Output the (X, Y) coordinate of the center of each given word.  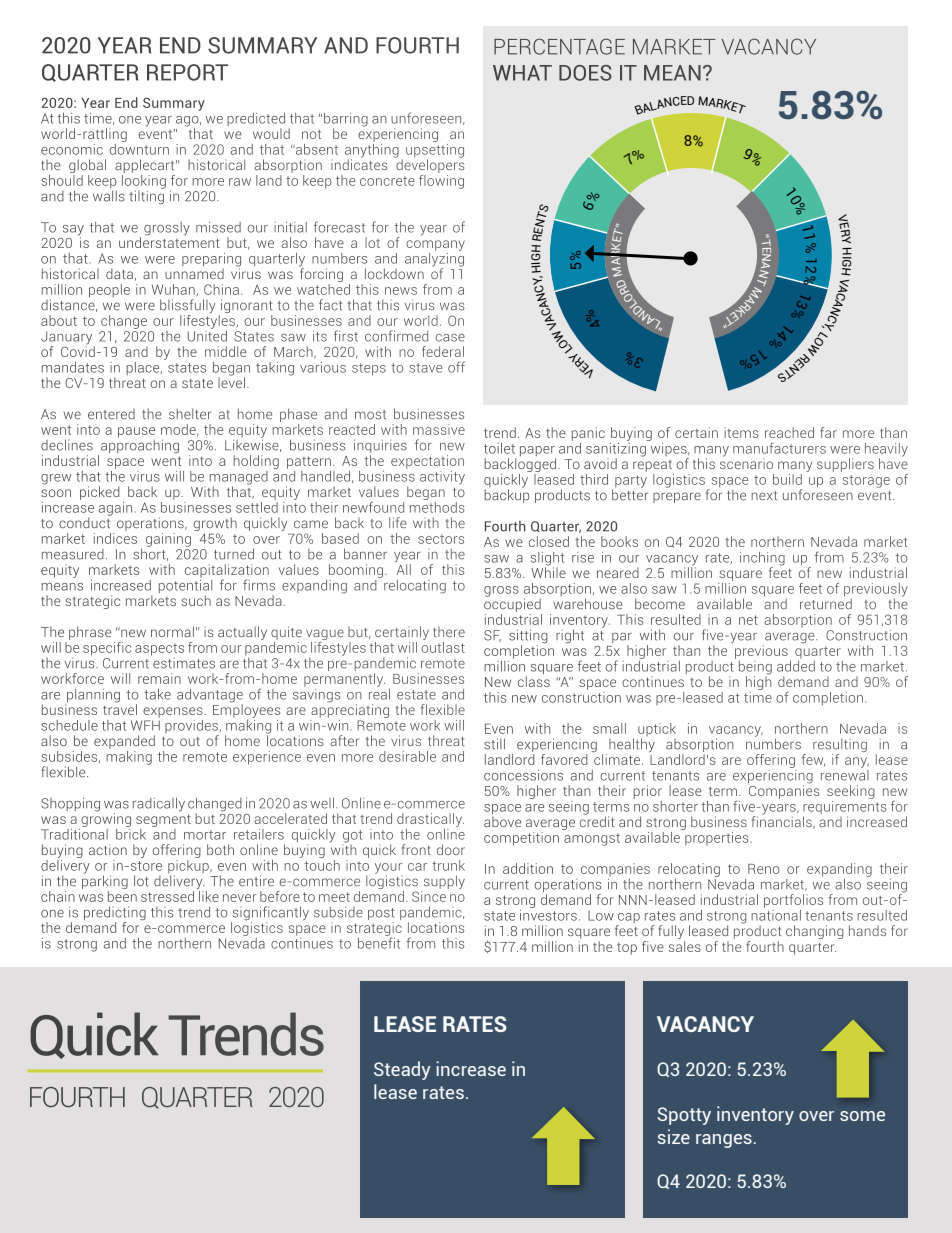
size (673, 1136)
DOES (585, 73)
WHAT (522, 73)
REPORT (187, 72)
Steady (402, 1070)
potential (185, 586)
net (748, 620)
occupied (512, 604)
